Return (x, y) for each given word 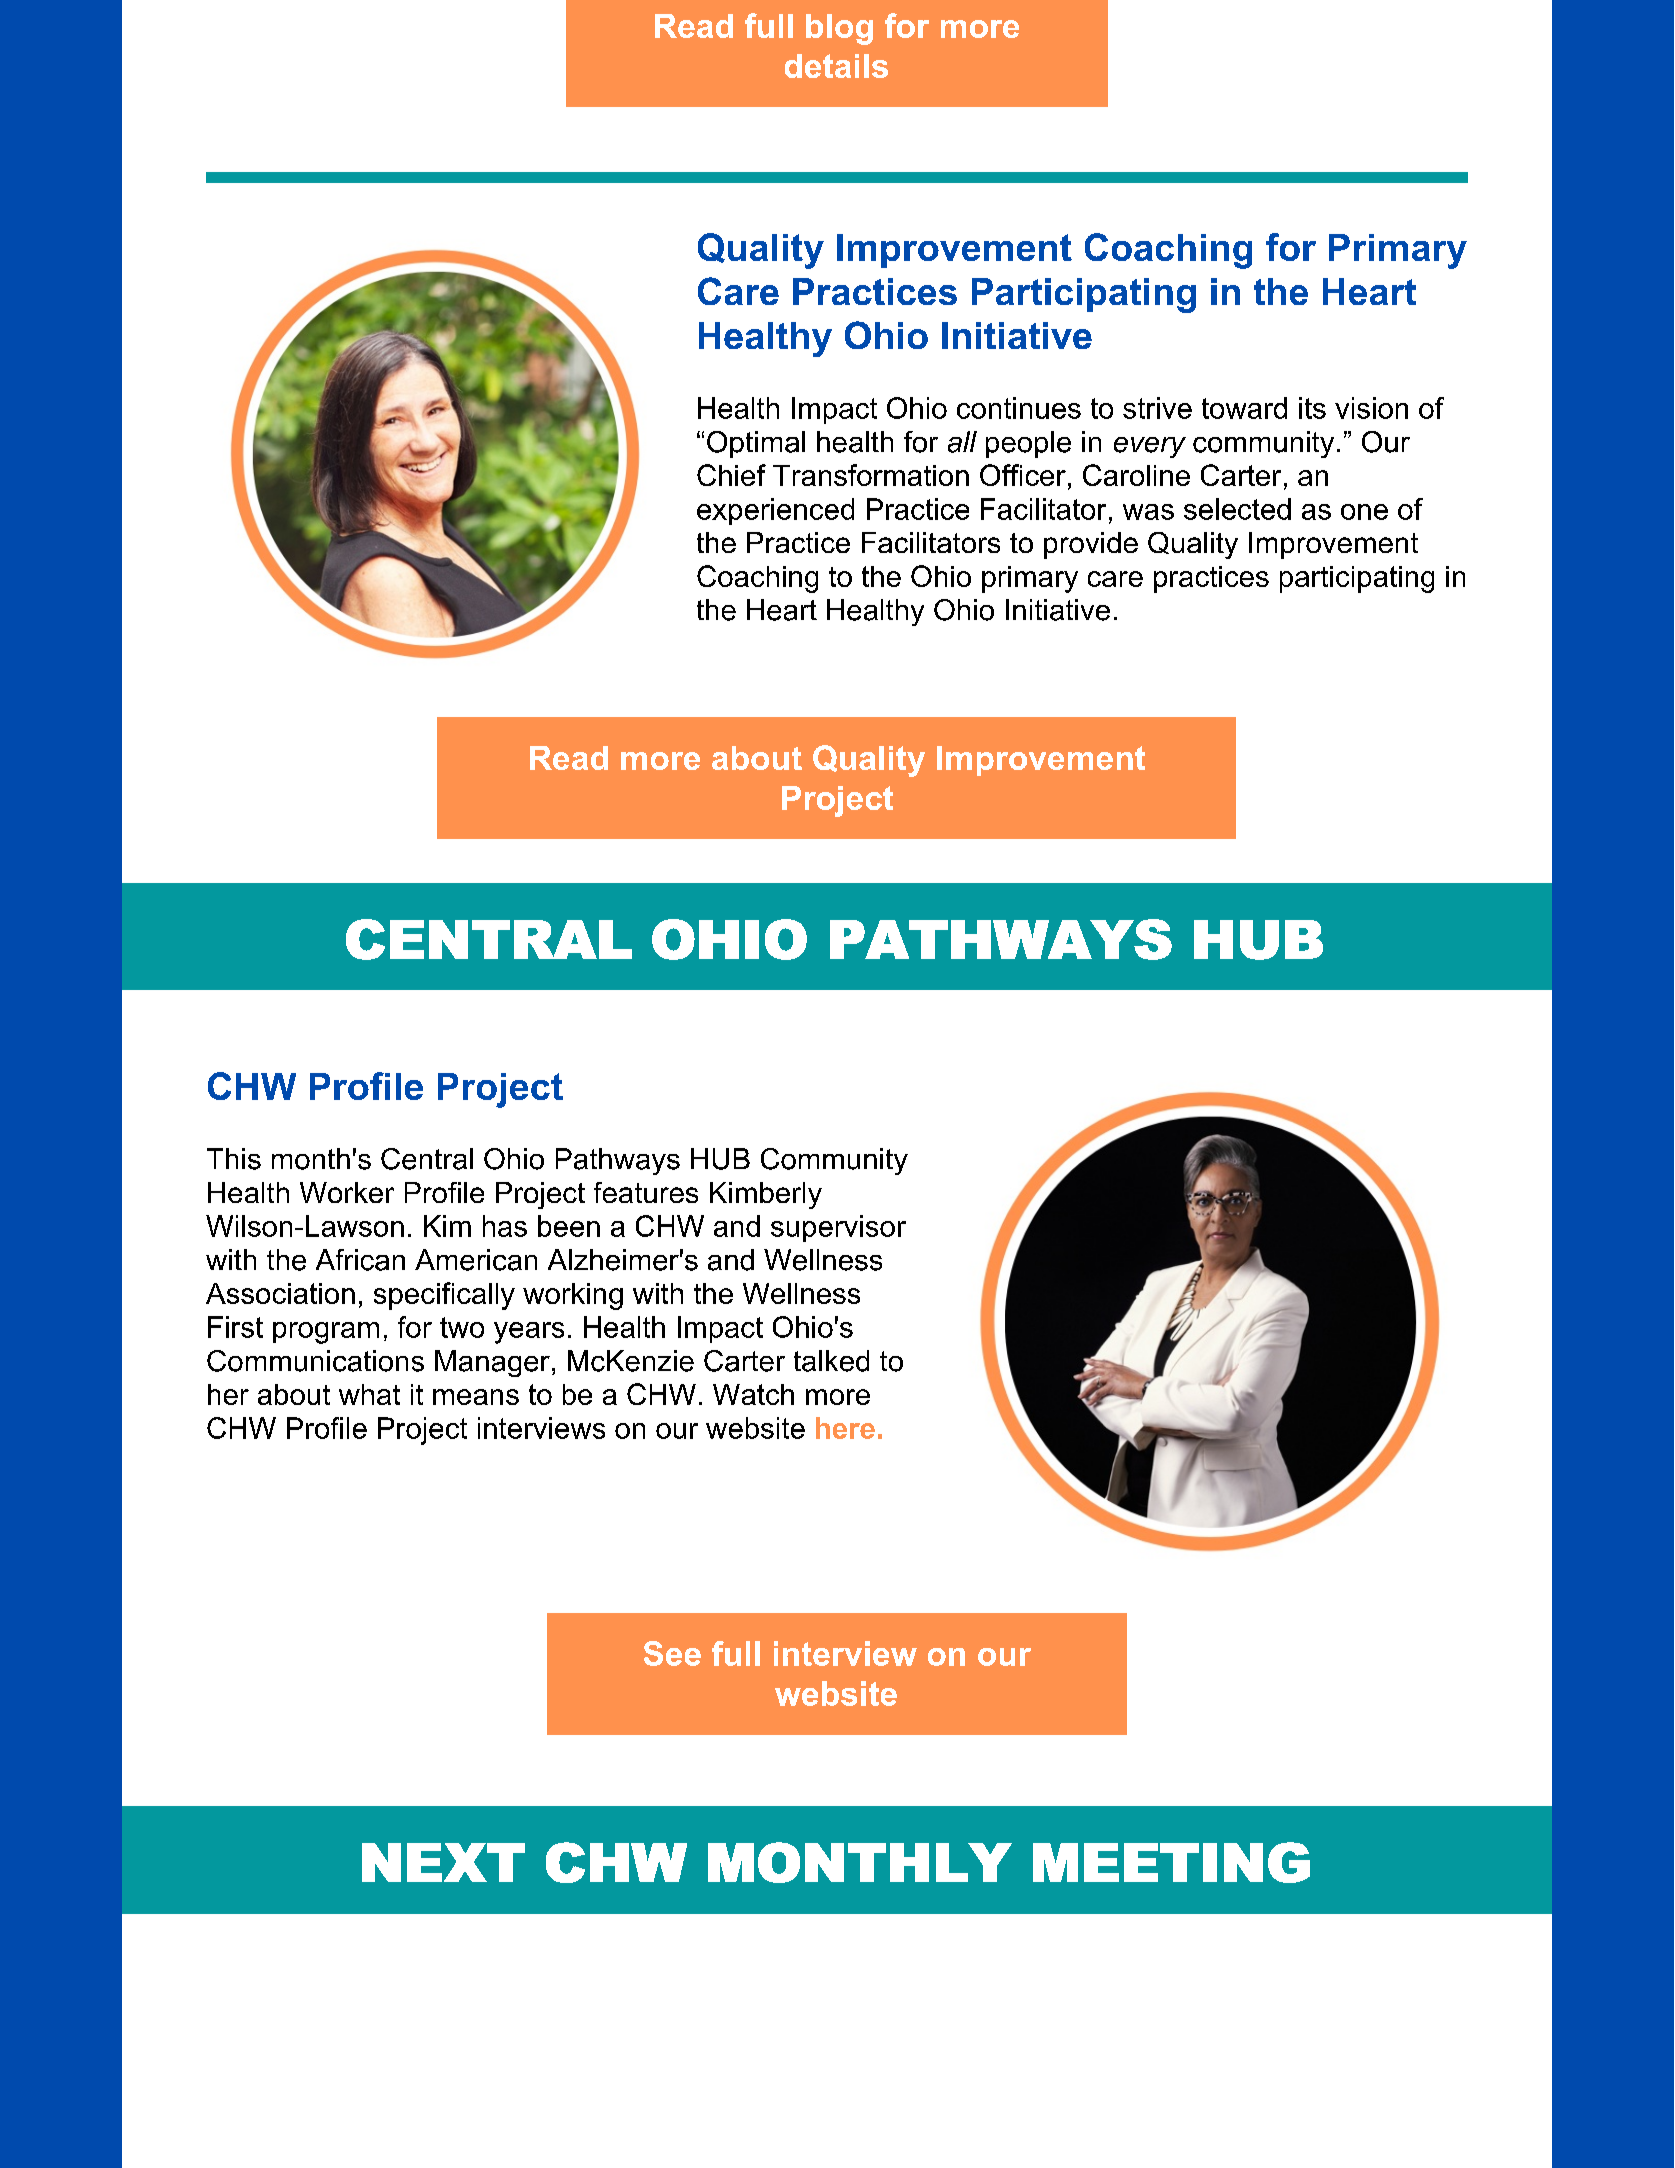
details (836, 66)
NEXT (443, 1862)
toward (1244, 408)
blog (839, 29)
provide (1091, 545)
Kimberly (766, 1195)
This (234, 1159)
